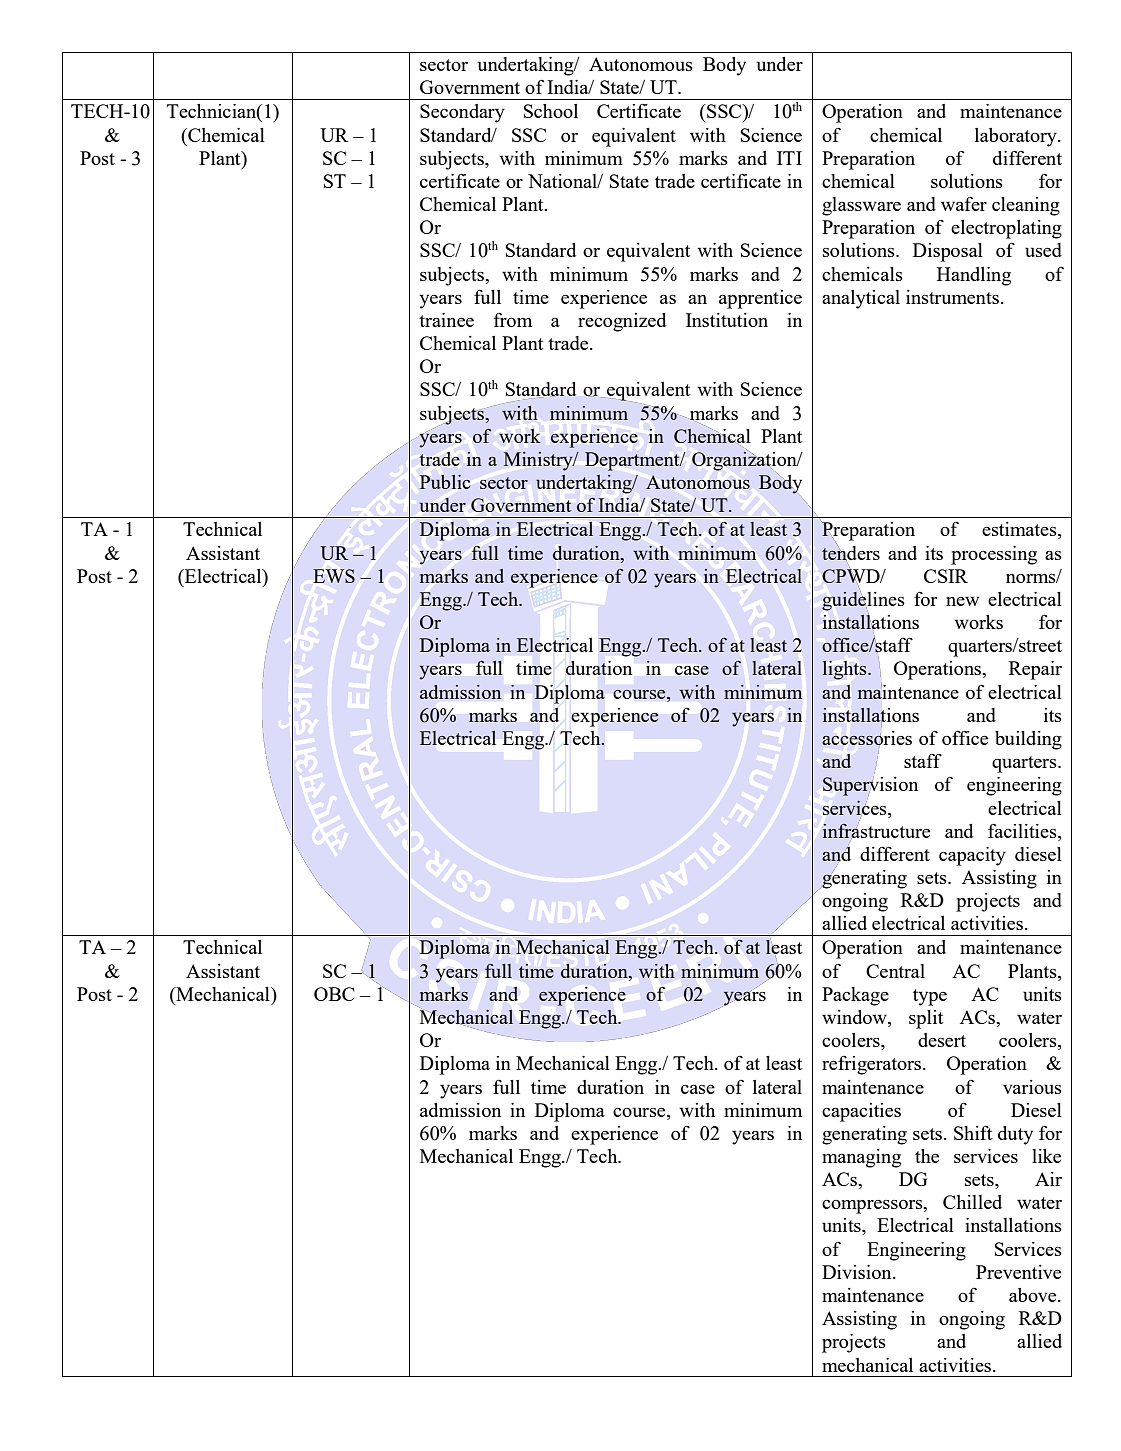 This page has width=1121, height=1451. I want to click on new, so click(962, 601).
